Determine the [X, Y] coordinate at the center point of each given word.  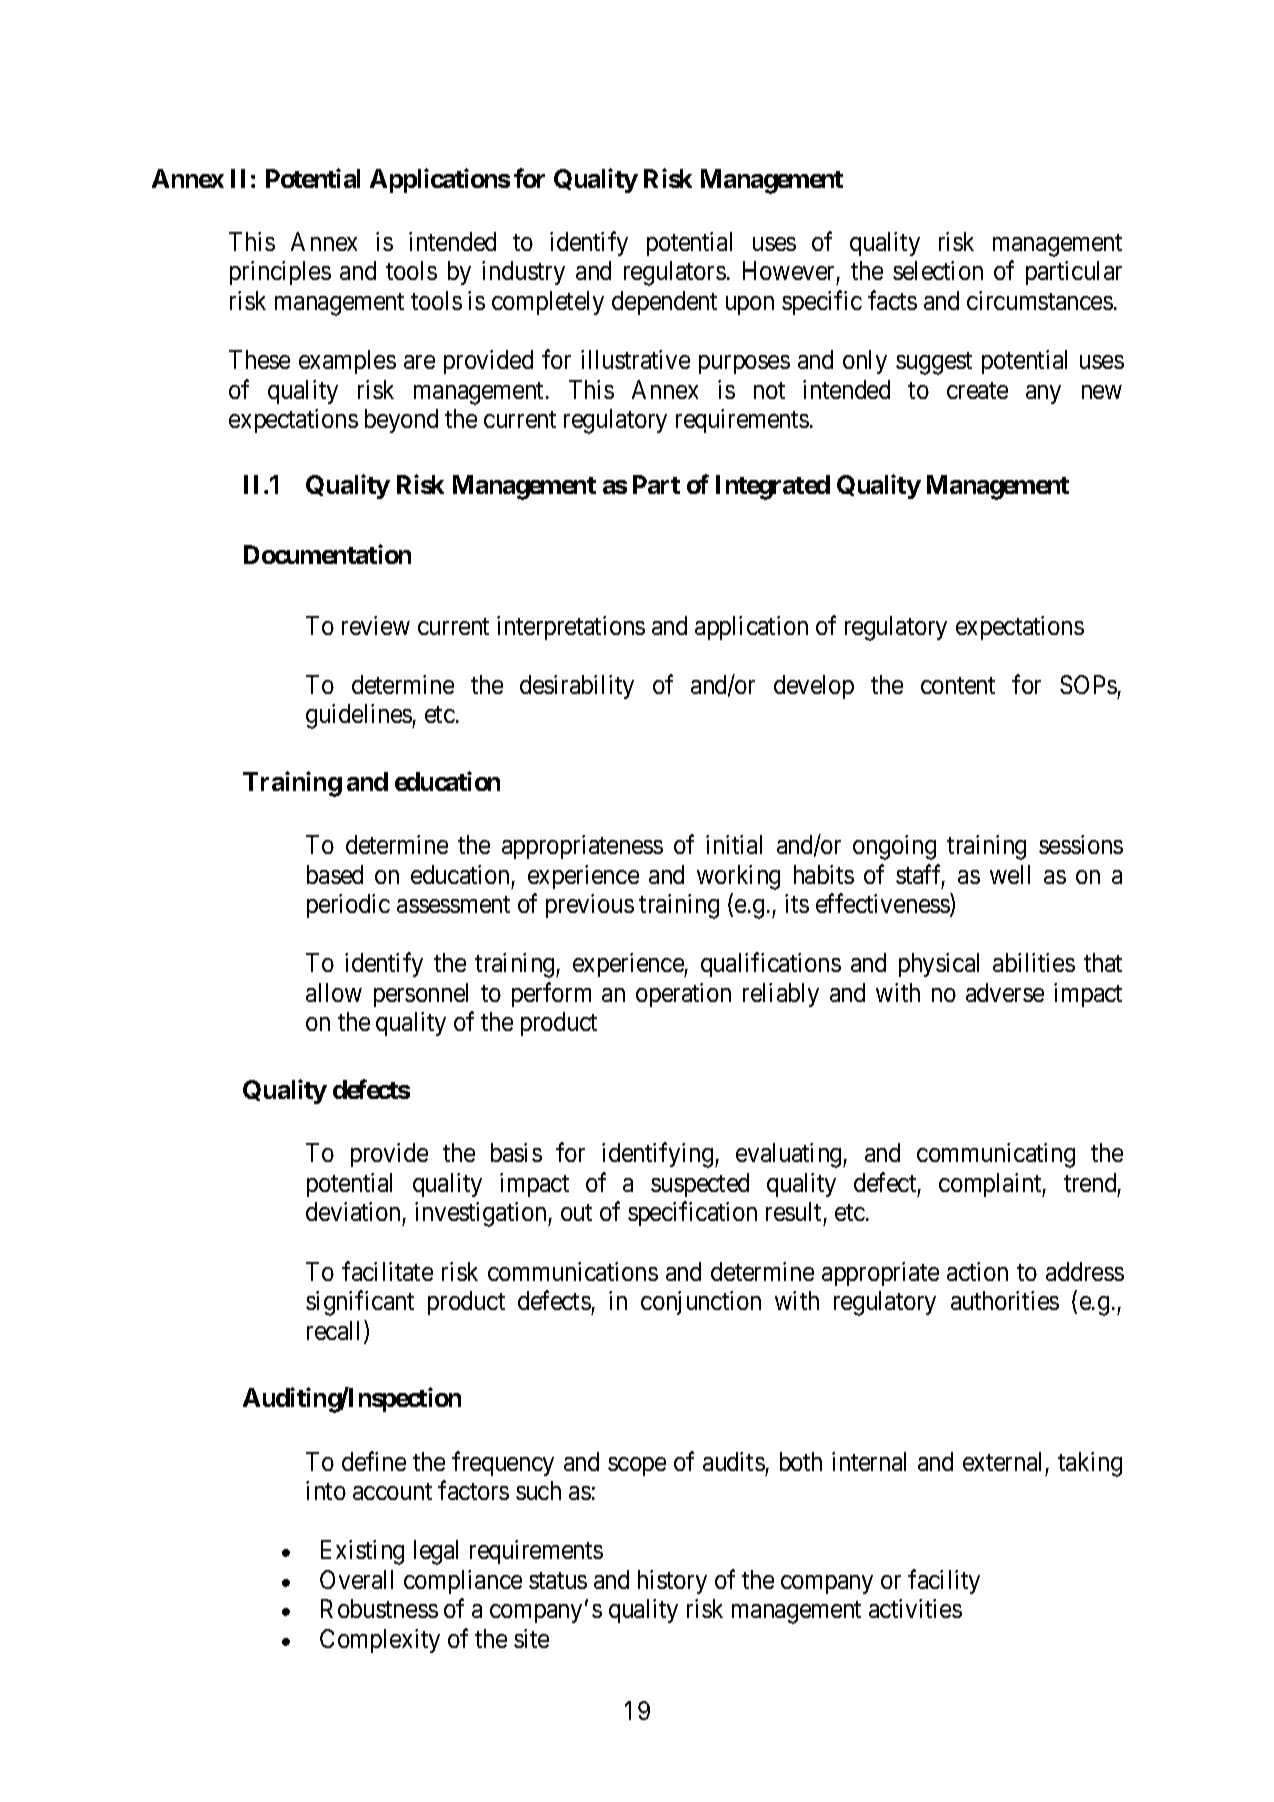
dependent [664, 303]
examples [347, 362]
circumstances [1040, 300]
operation [683, 995]
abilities [1034, 962]
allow [334, 992]
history [672, 1582]
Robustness [379, 1608]
